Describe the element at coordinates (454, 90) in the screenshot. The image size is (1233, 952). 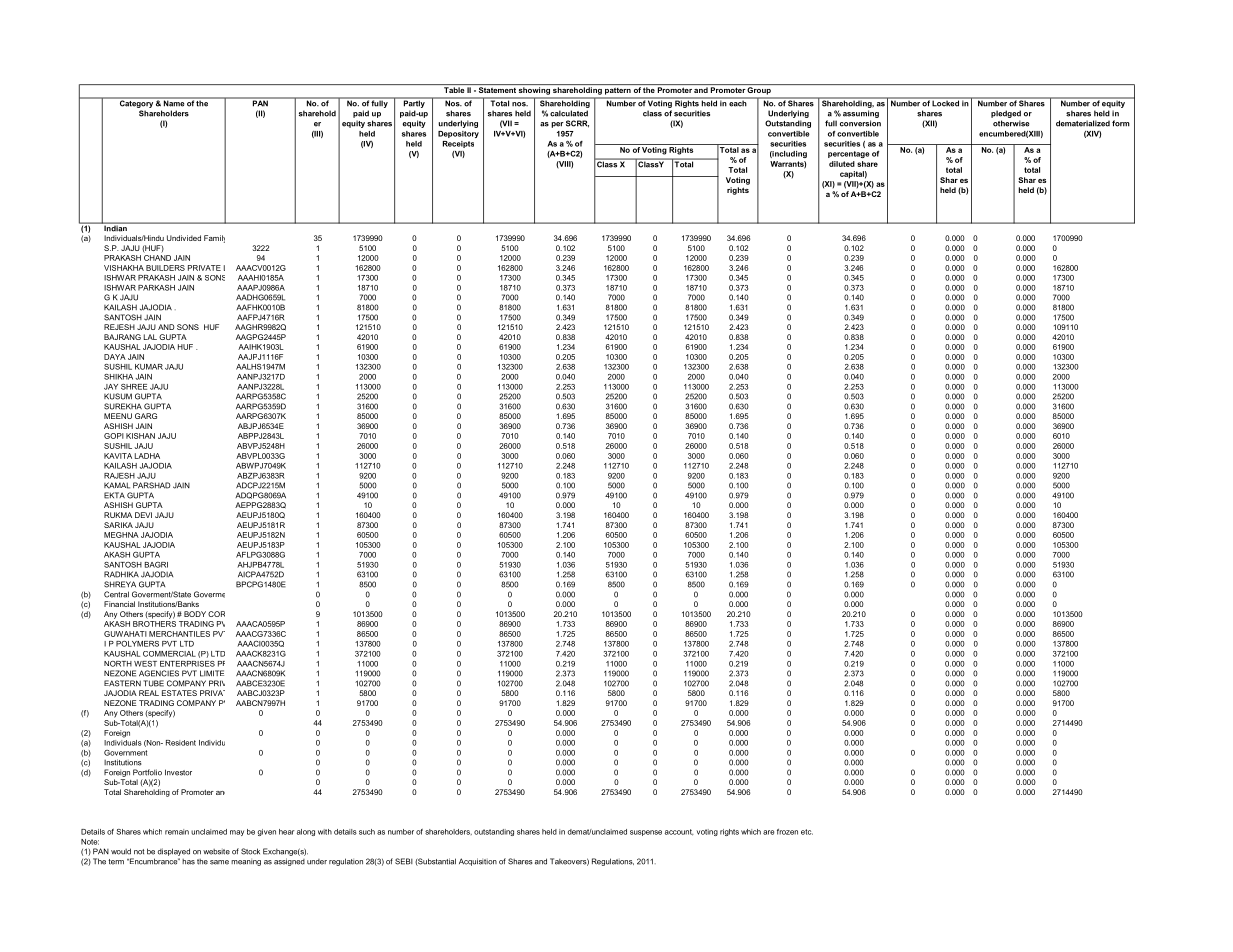
I see `Table` at that location.
